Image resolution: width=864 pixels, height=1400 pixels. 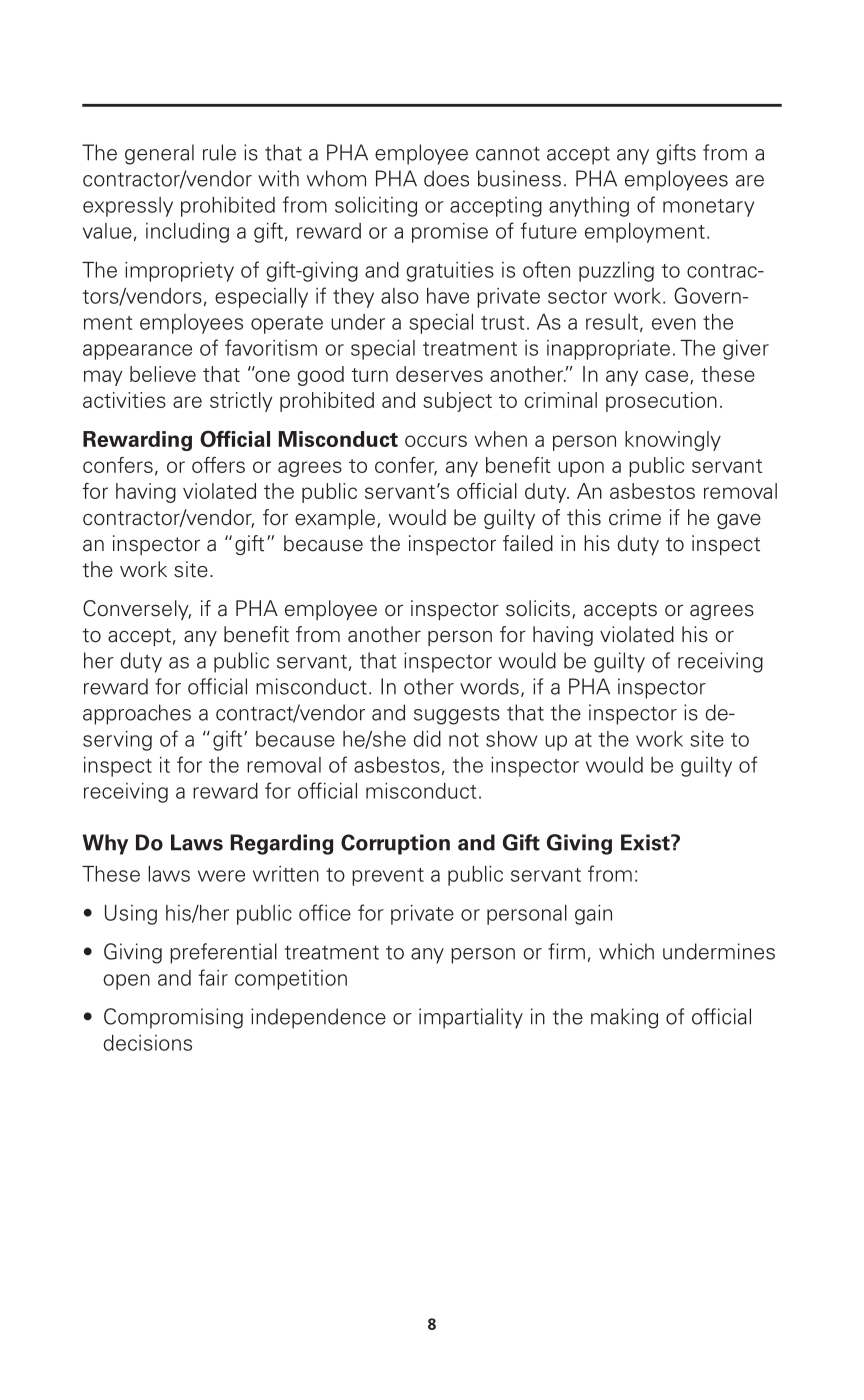 I want to click on offers, so click(x=218, y=465).
